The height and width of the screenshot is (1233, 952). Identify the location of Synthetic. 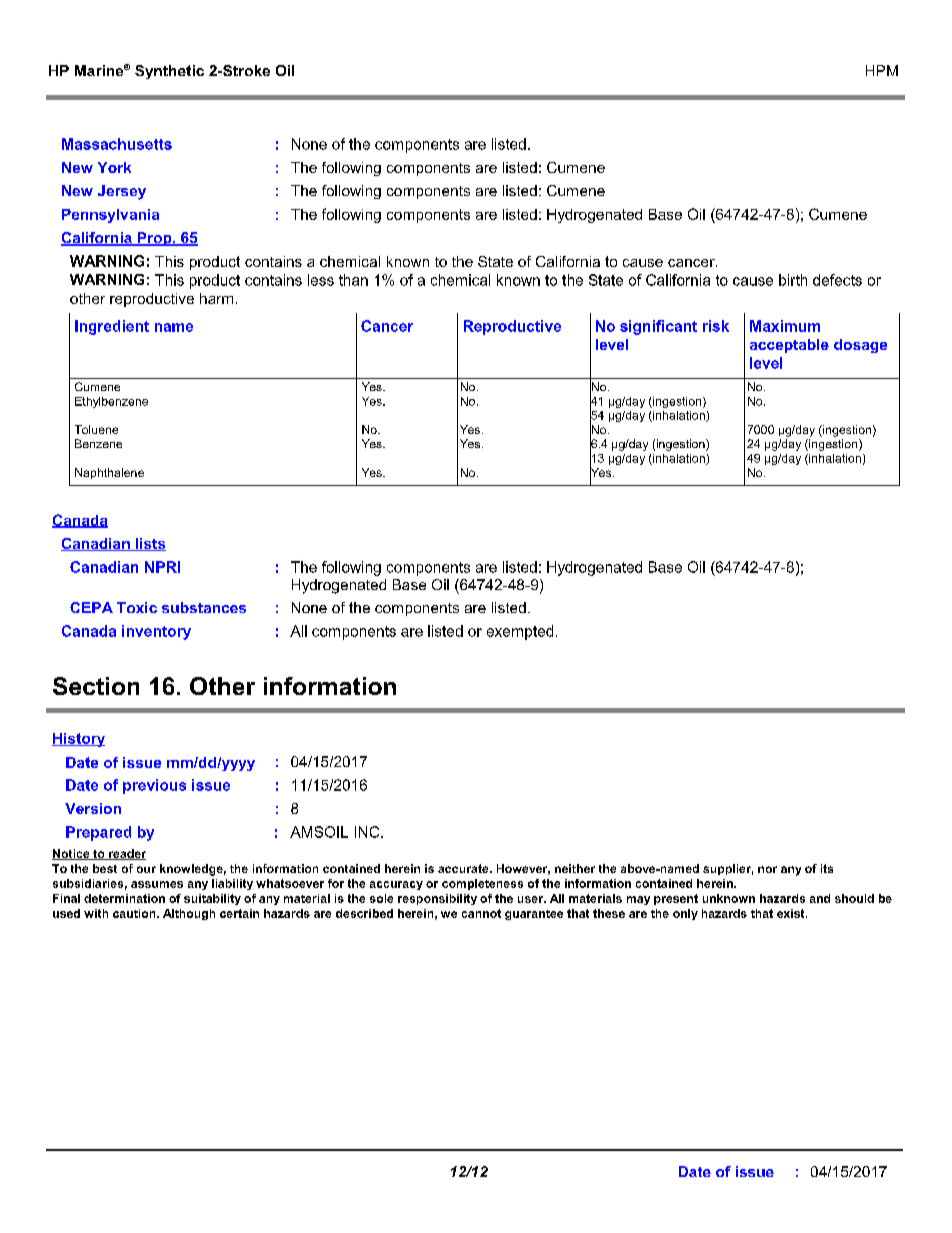
(169, 72).
